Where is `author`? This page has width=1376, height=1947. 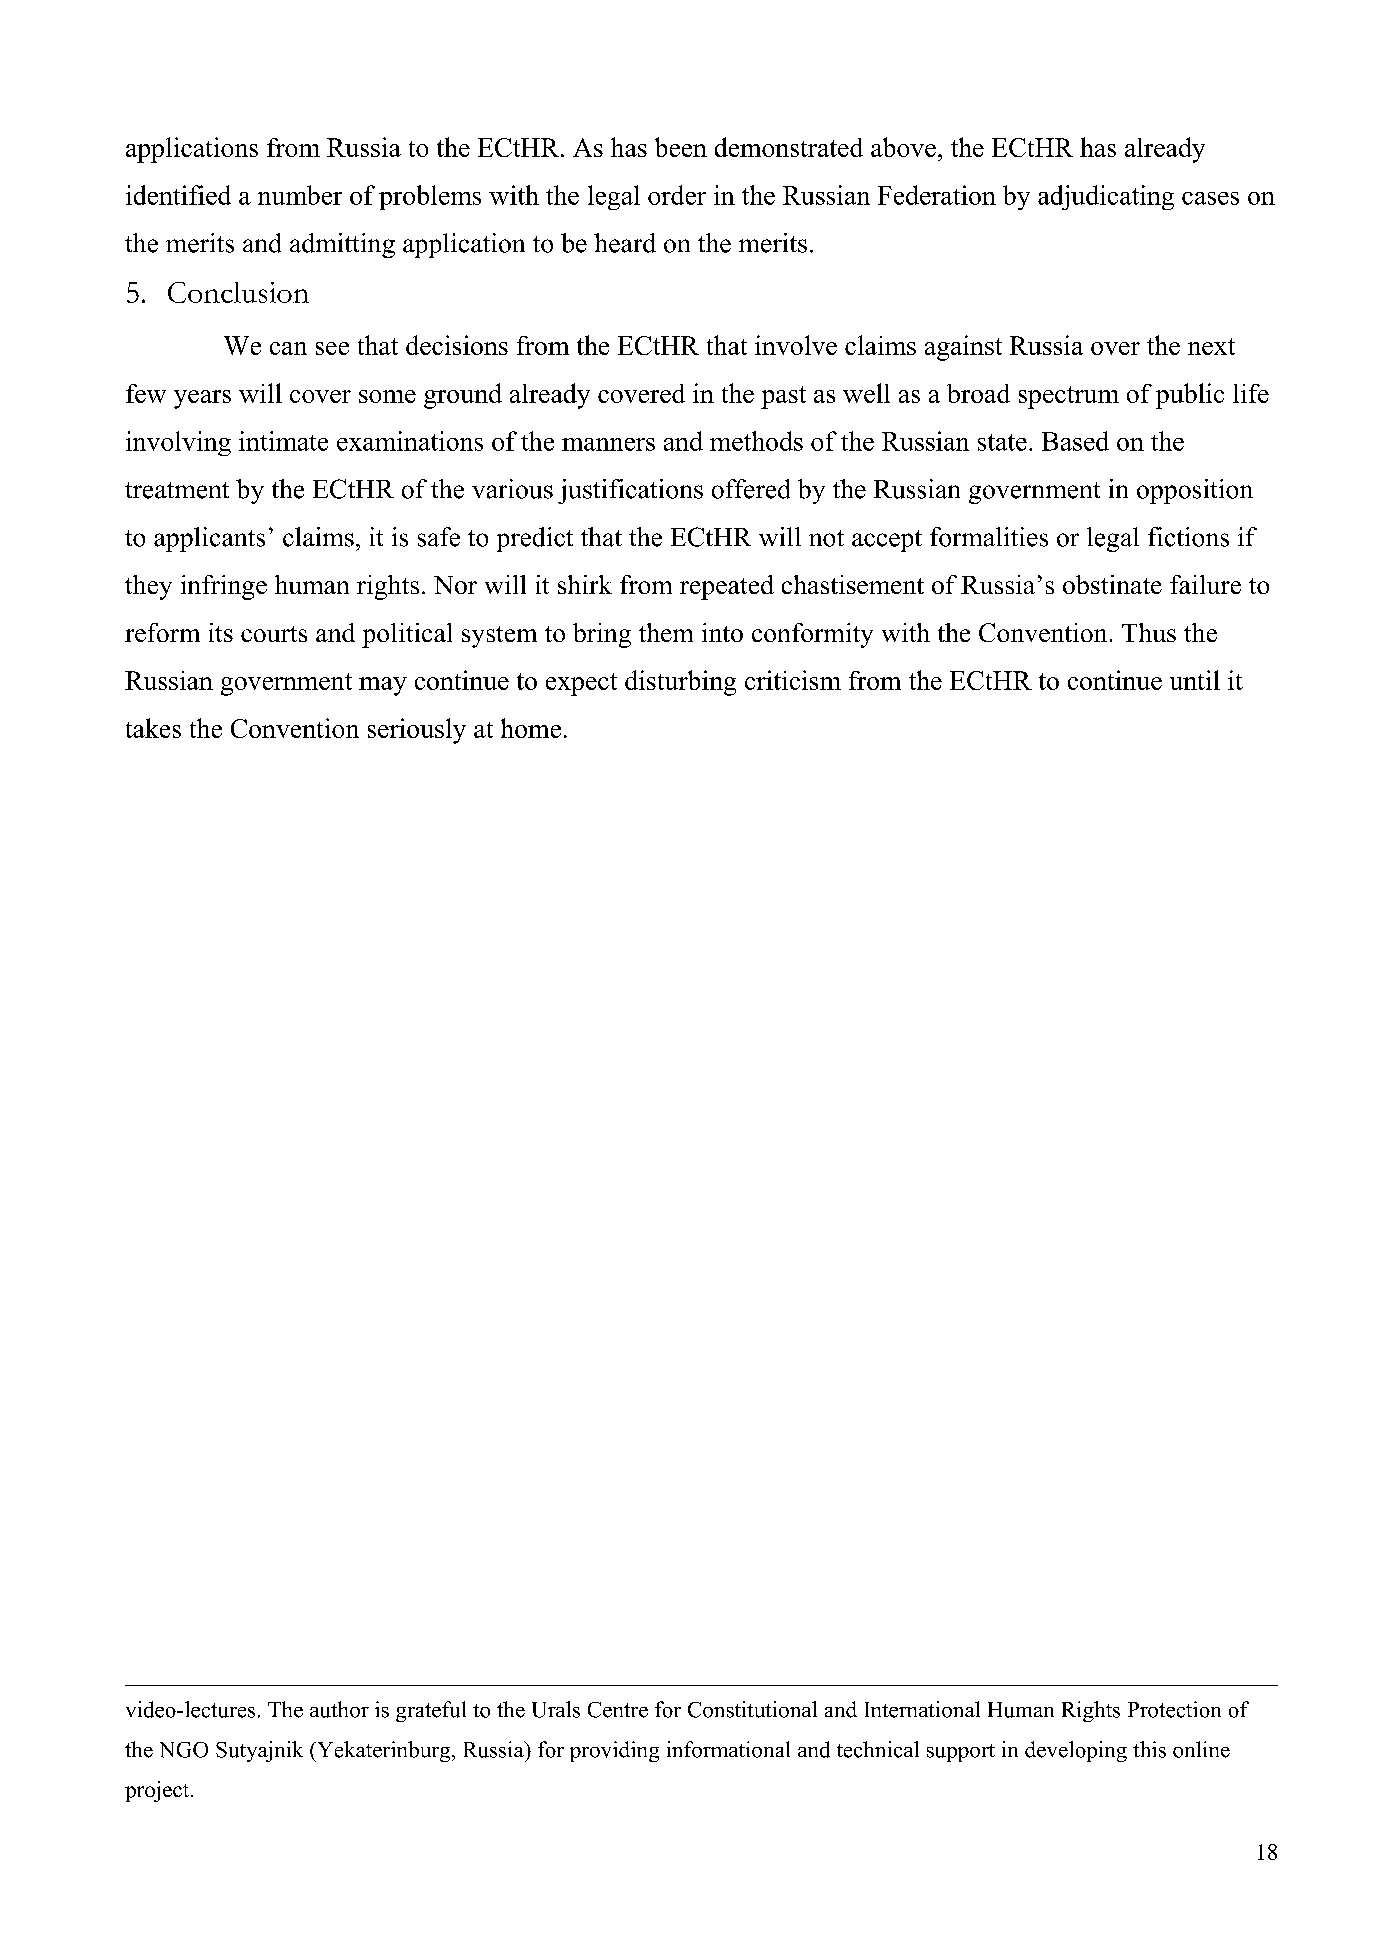 author is located at coordinates (339, 1709).
